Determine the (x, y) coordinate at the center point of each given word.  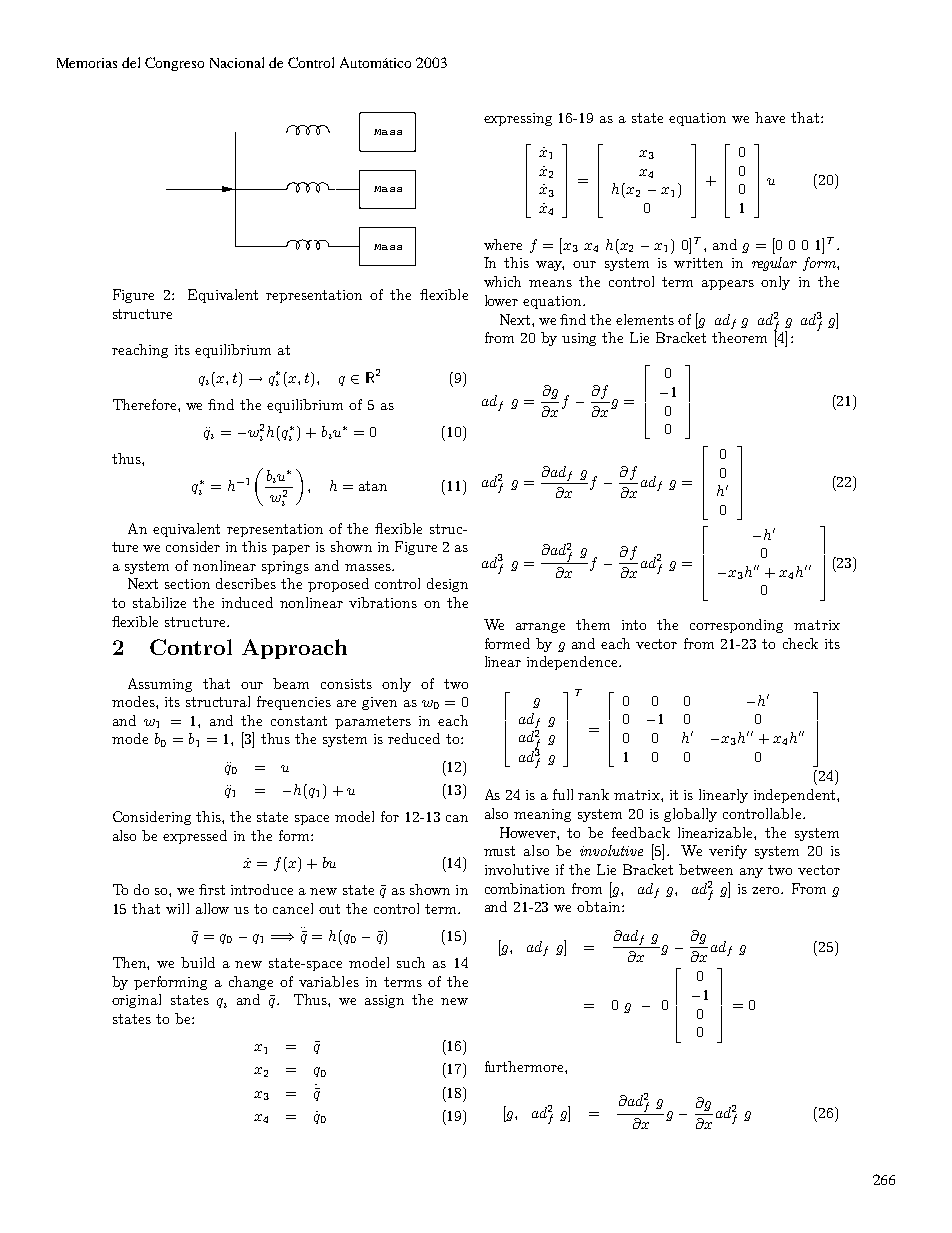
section (187, 584)
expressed (195, 837)
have (770, 117)
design (447, 585)
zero (767, 890)
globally (690, 815)
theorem (739, 337)
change (251, 983)
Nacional (237, 62)
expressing (518, 119)
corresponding (736, 626)
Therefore (146, 404)
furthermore (525, 1066)
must (499, 851)
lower (501, 300)
